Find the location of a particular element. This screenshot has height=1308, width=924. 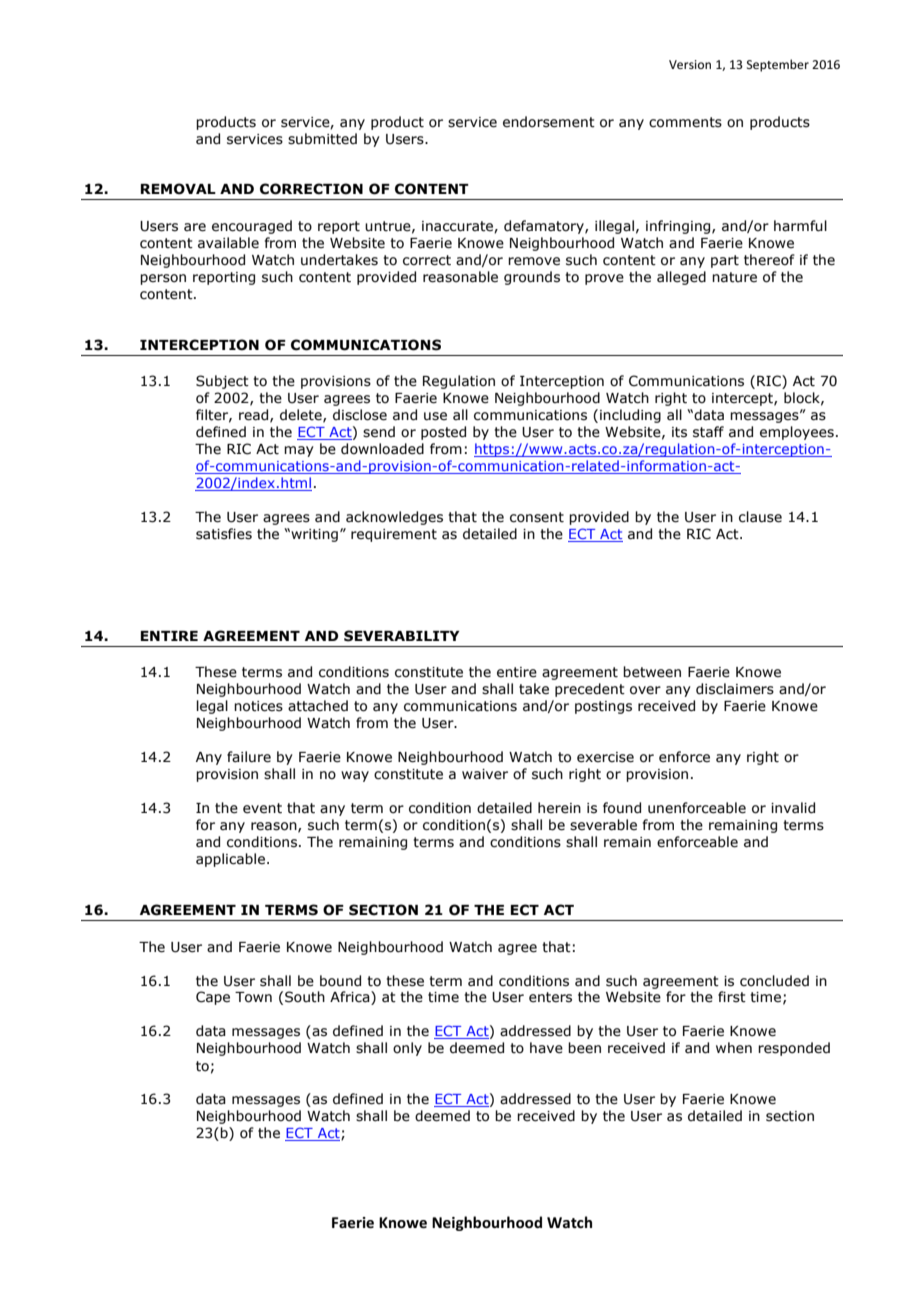

waiver is located at coordinates (485, 774).
